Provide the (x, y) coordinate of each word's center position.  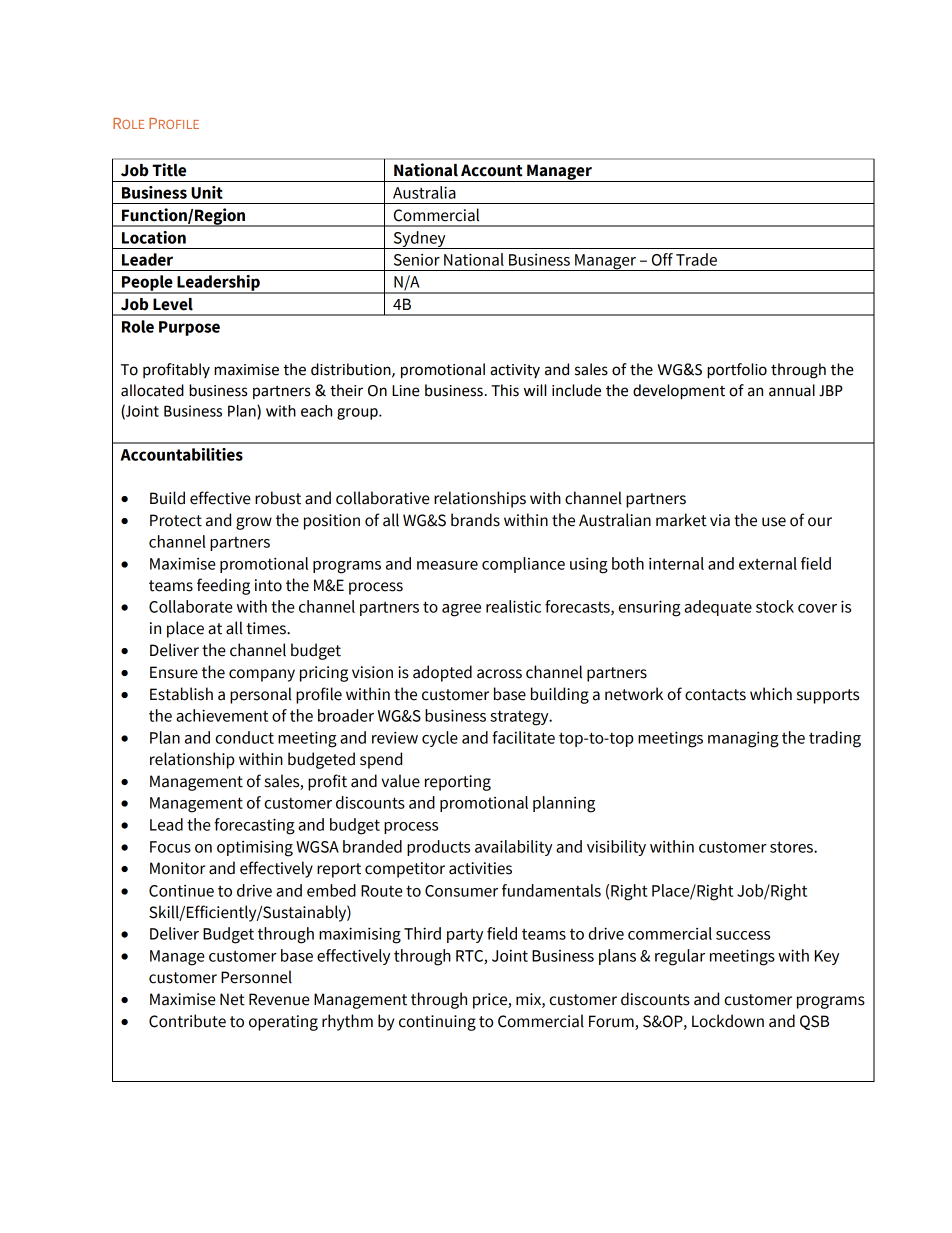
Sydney (419, 240)
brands (475, 520)
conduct (244, 737)
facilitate (523, 737)
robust (278, 498)
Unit (207, 192)
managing (743, 739)
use (774, 522)
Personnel (256, 977)
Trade (696, 259)
